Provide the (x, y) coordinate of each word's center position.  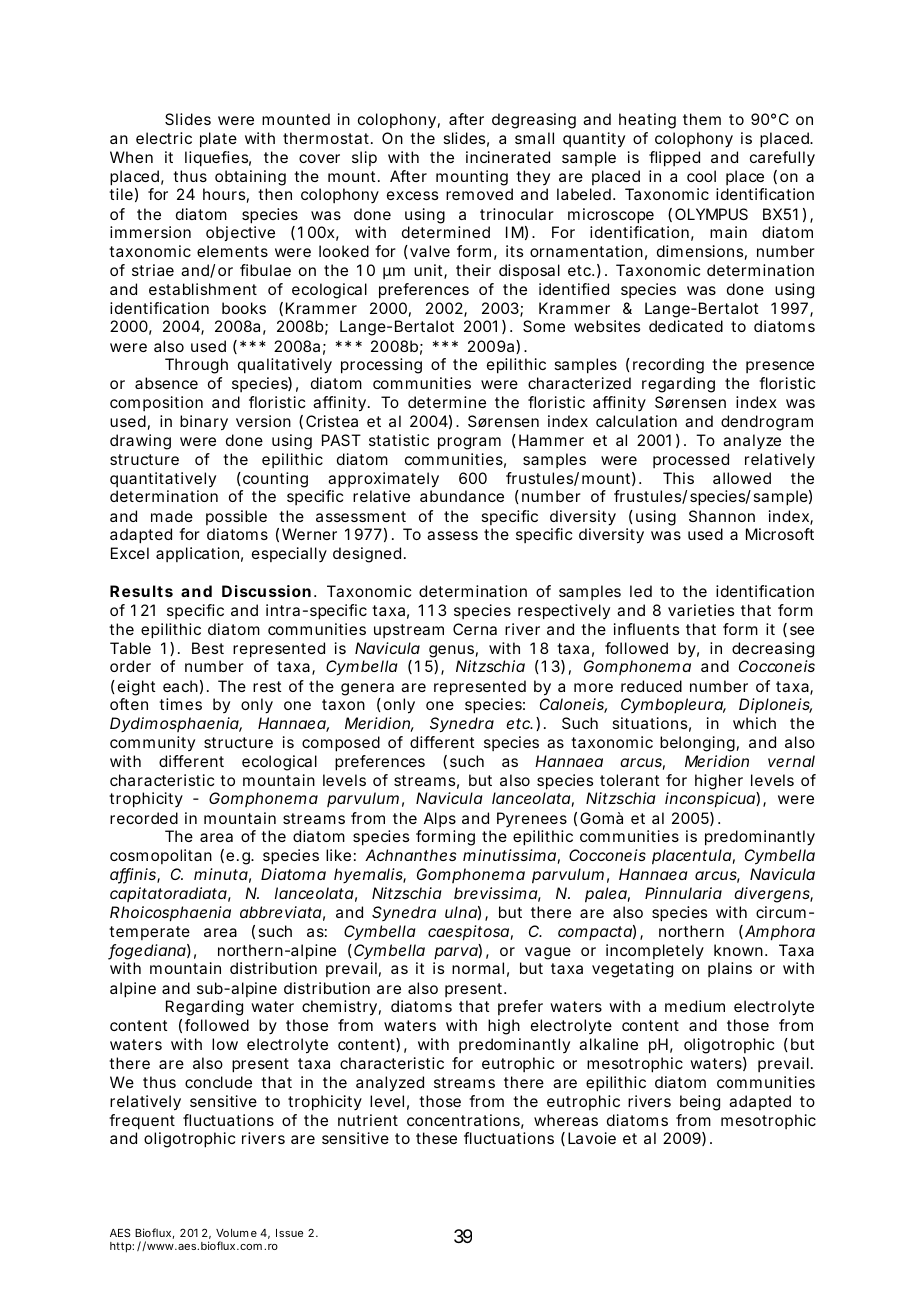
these (436, 1138)
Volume (236, 1233)
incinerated (508, 157)
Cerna (475, 629)
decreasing (773, 650)
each (180, 686)
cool (701, 176)
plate (218, 140)
